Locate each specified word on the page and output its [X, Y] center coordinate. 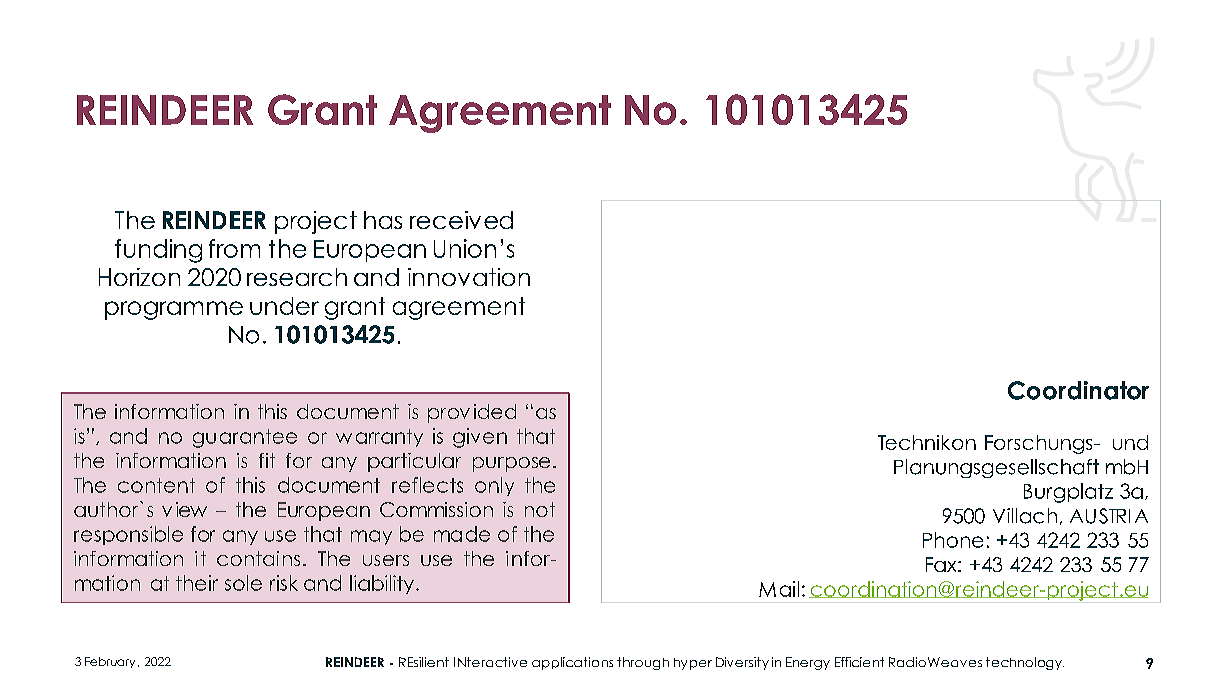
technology [1025, 663]
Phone [953, 540]
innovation [469, 277]
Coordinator [1078, 390]
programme [174, 310]
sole [243, 583]
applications [572, 663]
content [156, 485]
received [461, 220]
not [540, 509]
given [480, 438]
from [234, 248]
